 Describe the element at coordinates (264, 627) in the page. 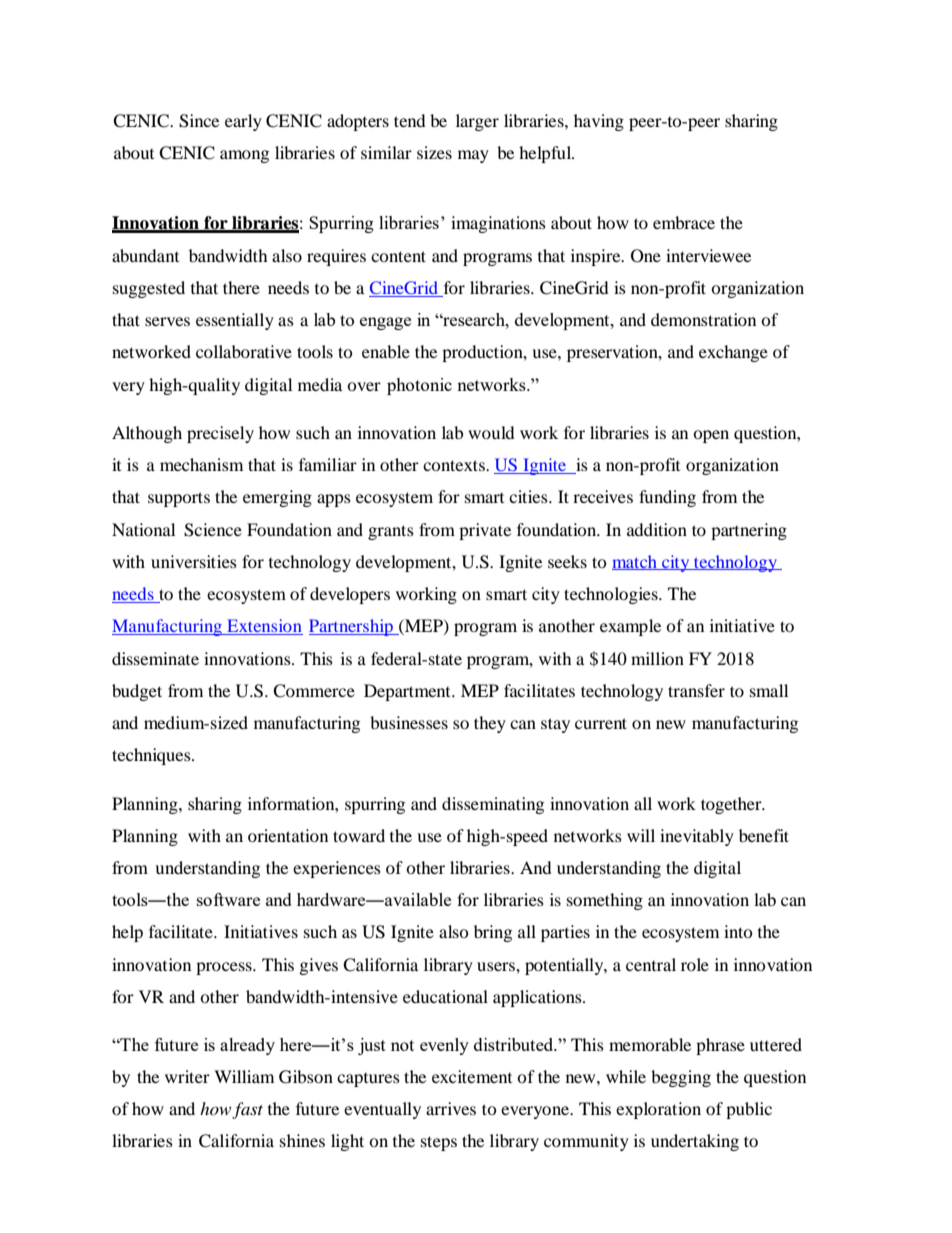

I see `Extension` at that location.
